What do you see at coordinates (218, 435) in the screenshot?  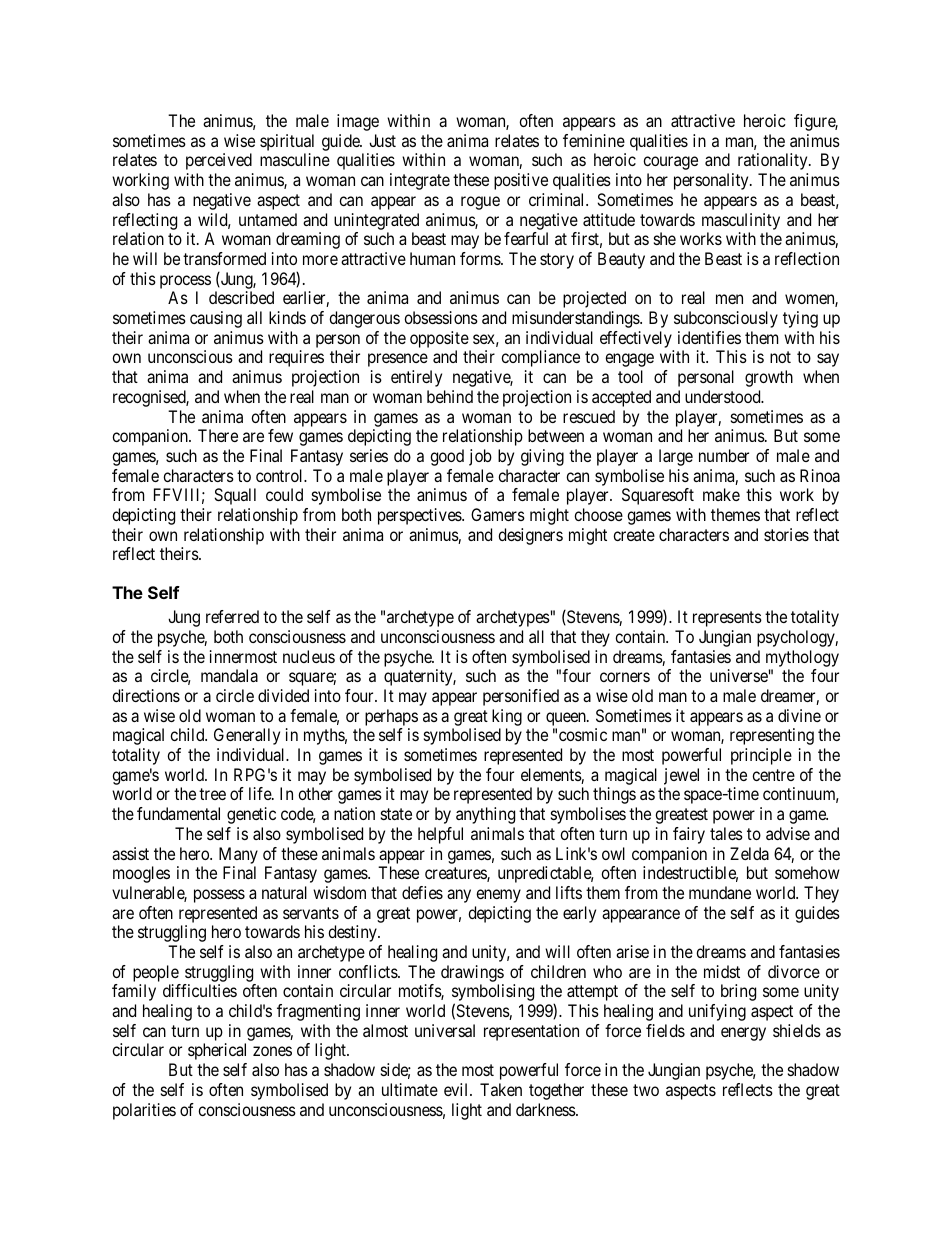 I see `There` at bounding box center [218, 435].
